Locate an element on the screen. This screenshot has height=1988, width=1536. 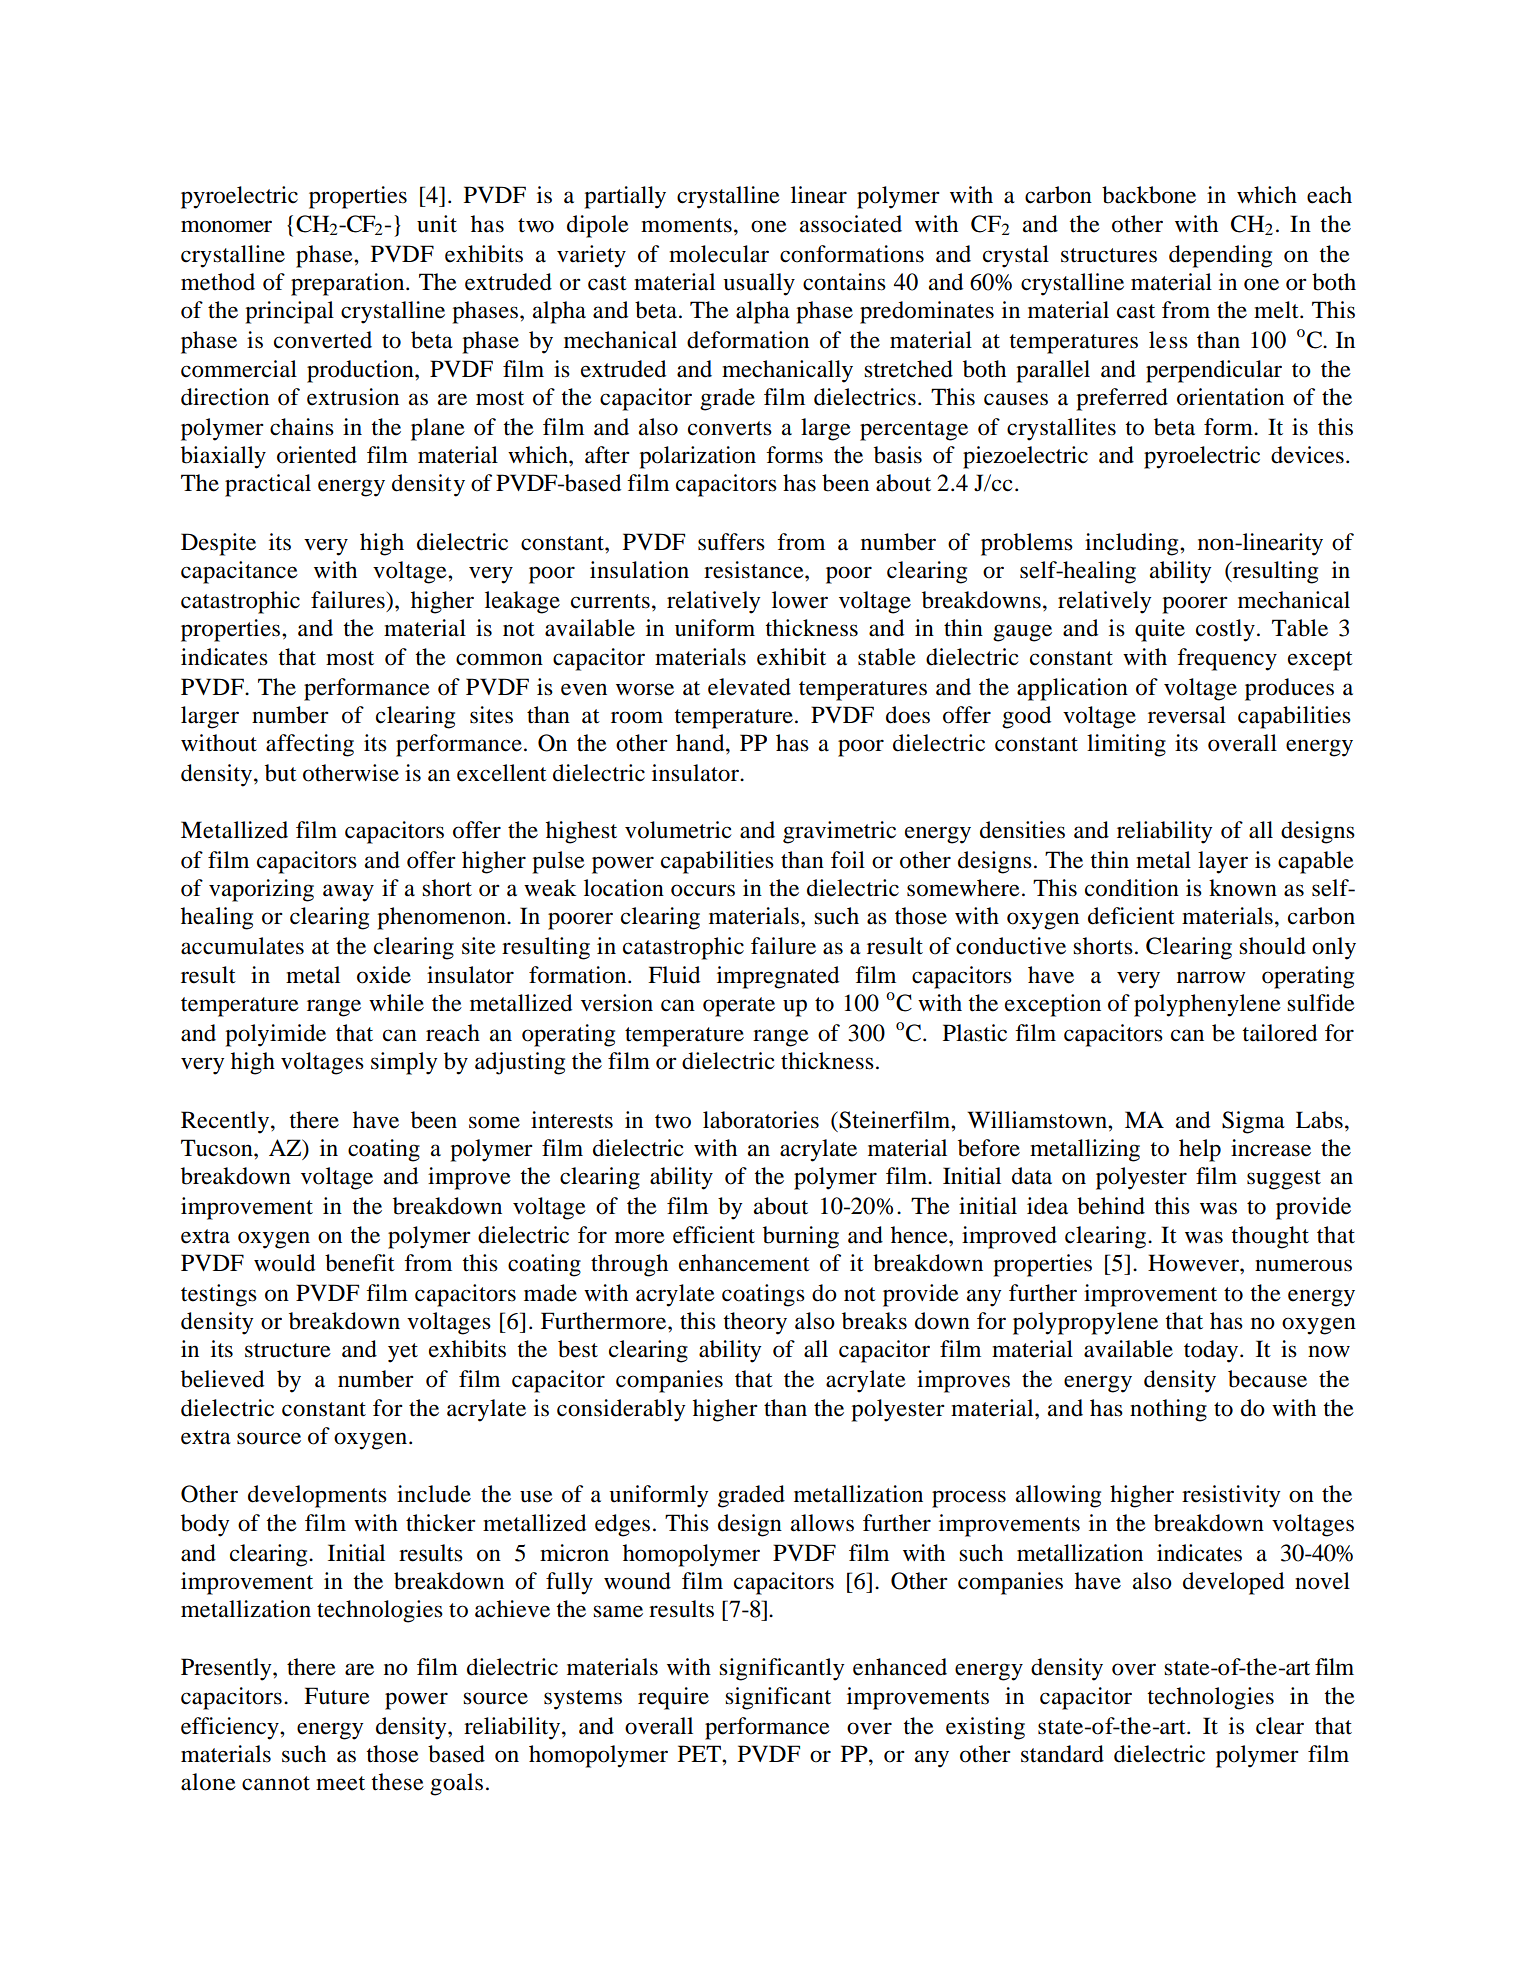
Future is located at coordinates (337, 1696).
